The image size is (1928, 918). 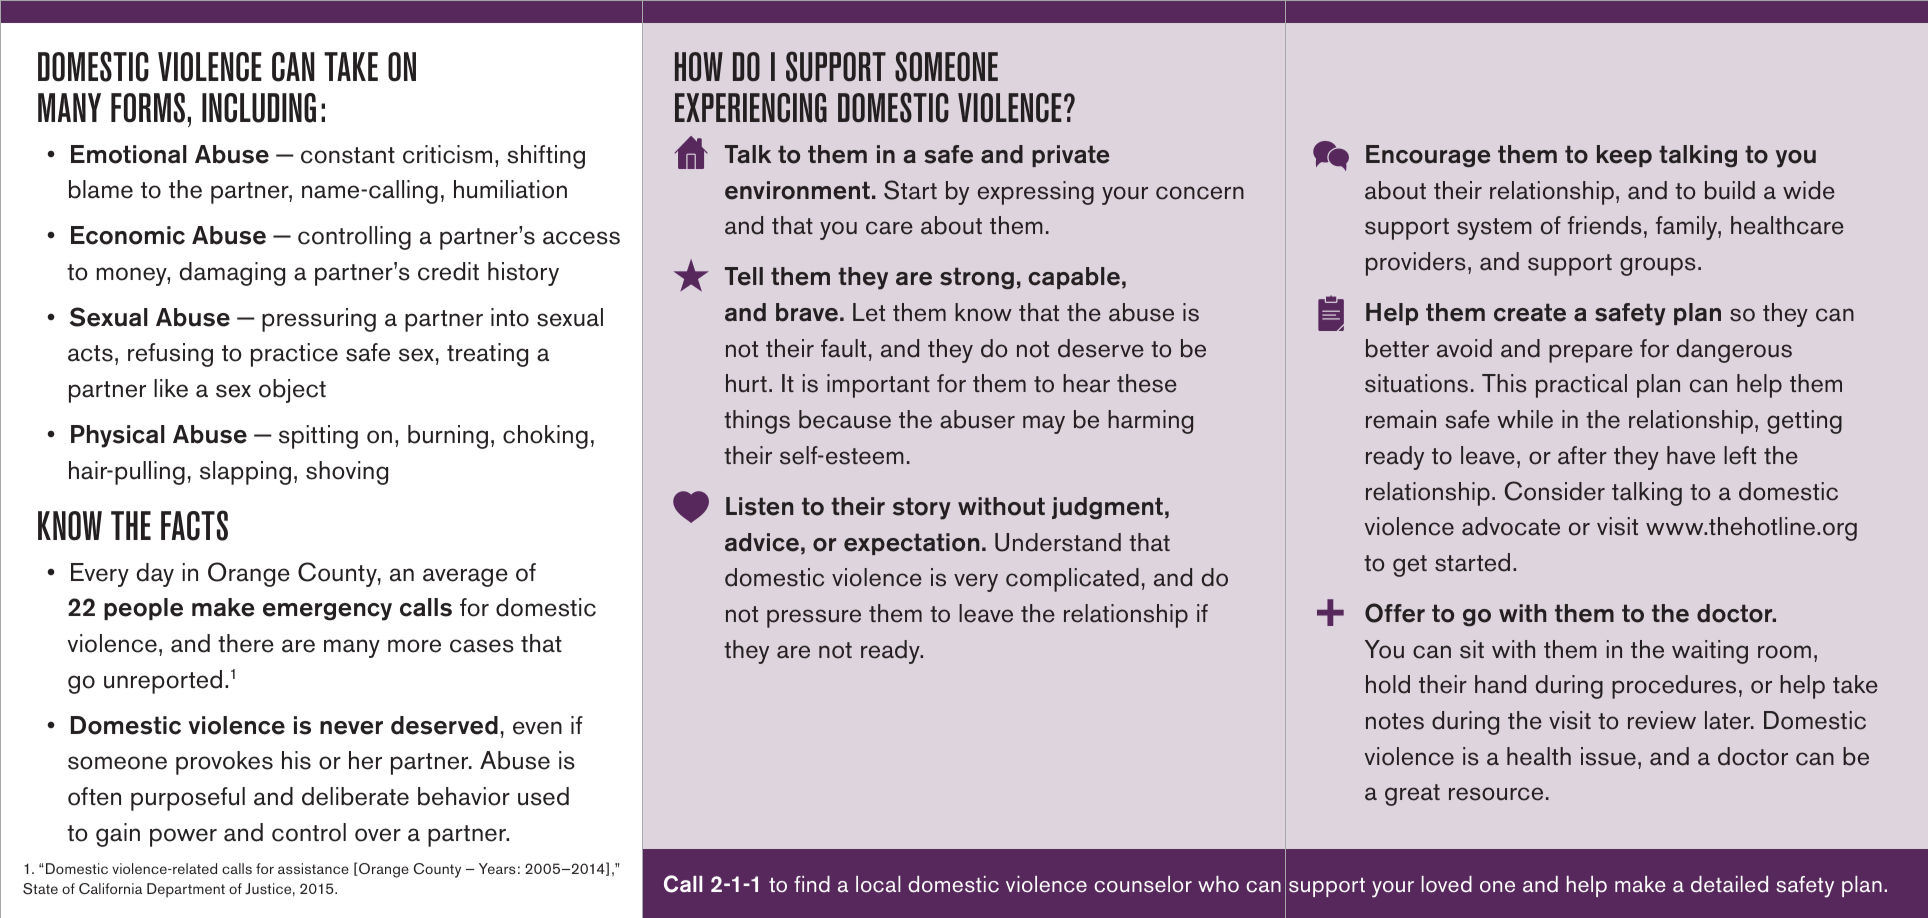 What do you see at coordinates (259, 108) in the screenshot?
I see `INCLUDING` at bounding box center [259, 108].
